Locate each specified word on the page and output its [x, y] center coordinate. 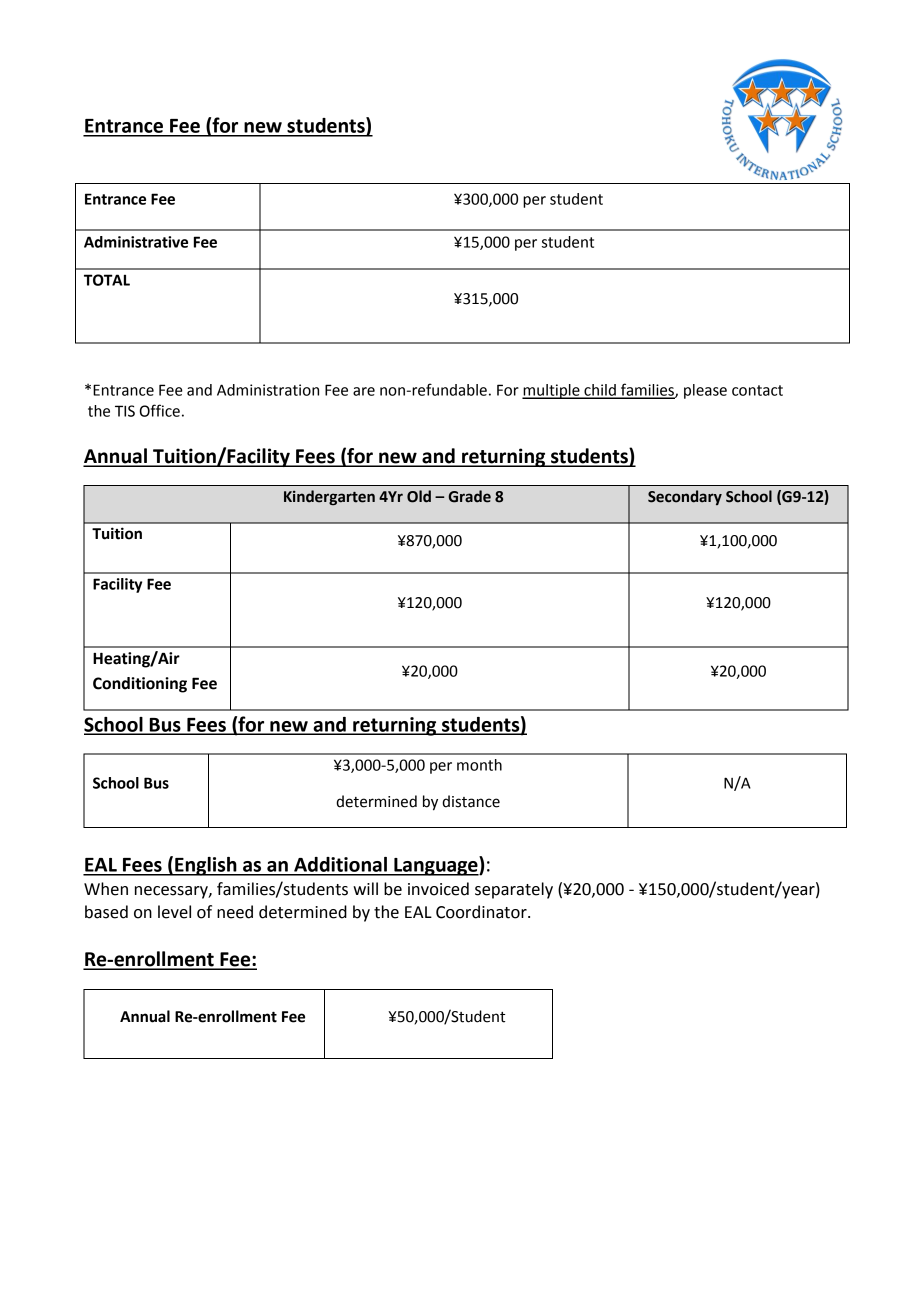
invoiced [438, 889]
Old [419, 496]
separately [514, 890]
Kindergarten [329, 497]
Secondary [685, 497]
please [705, 391]
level [174, 912]
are [364, 391]
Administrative [136, 242]
